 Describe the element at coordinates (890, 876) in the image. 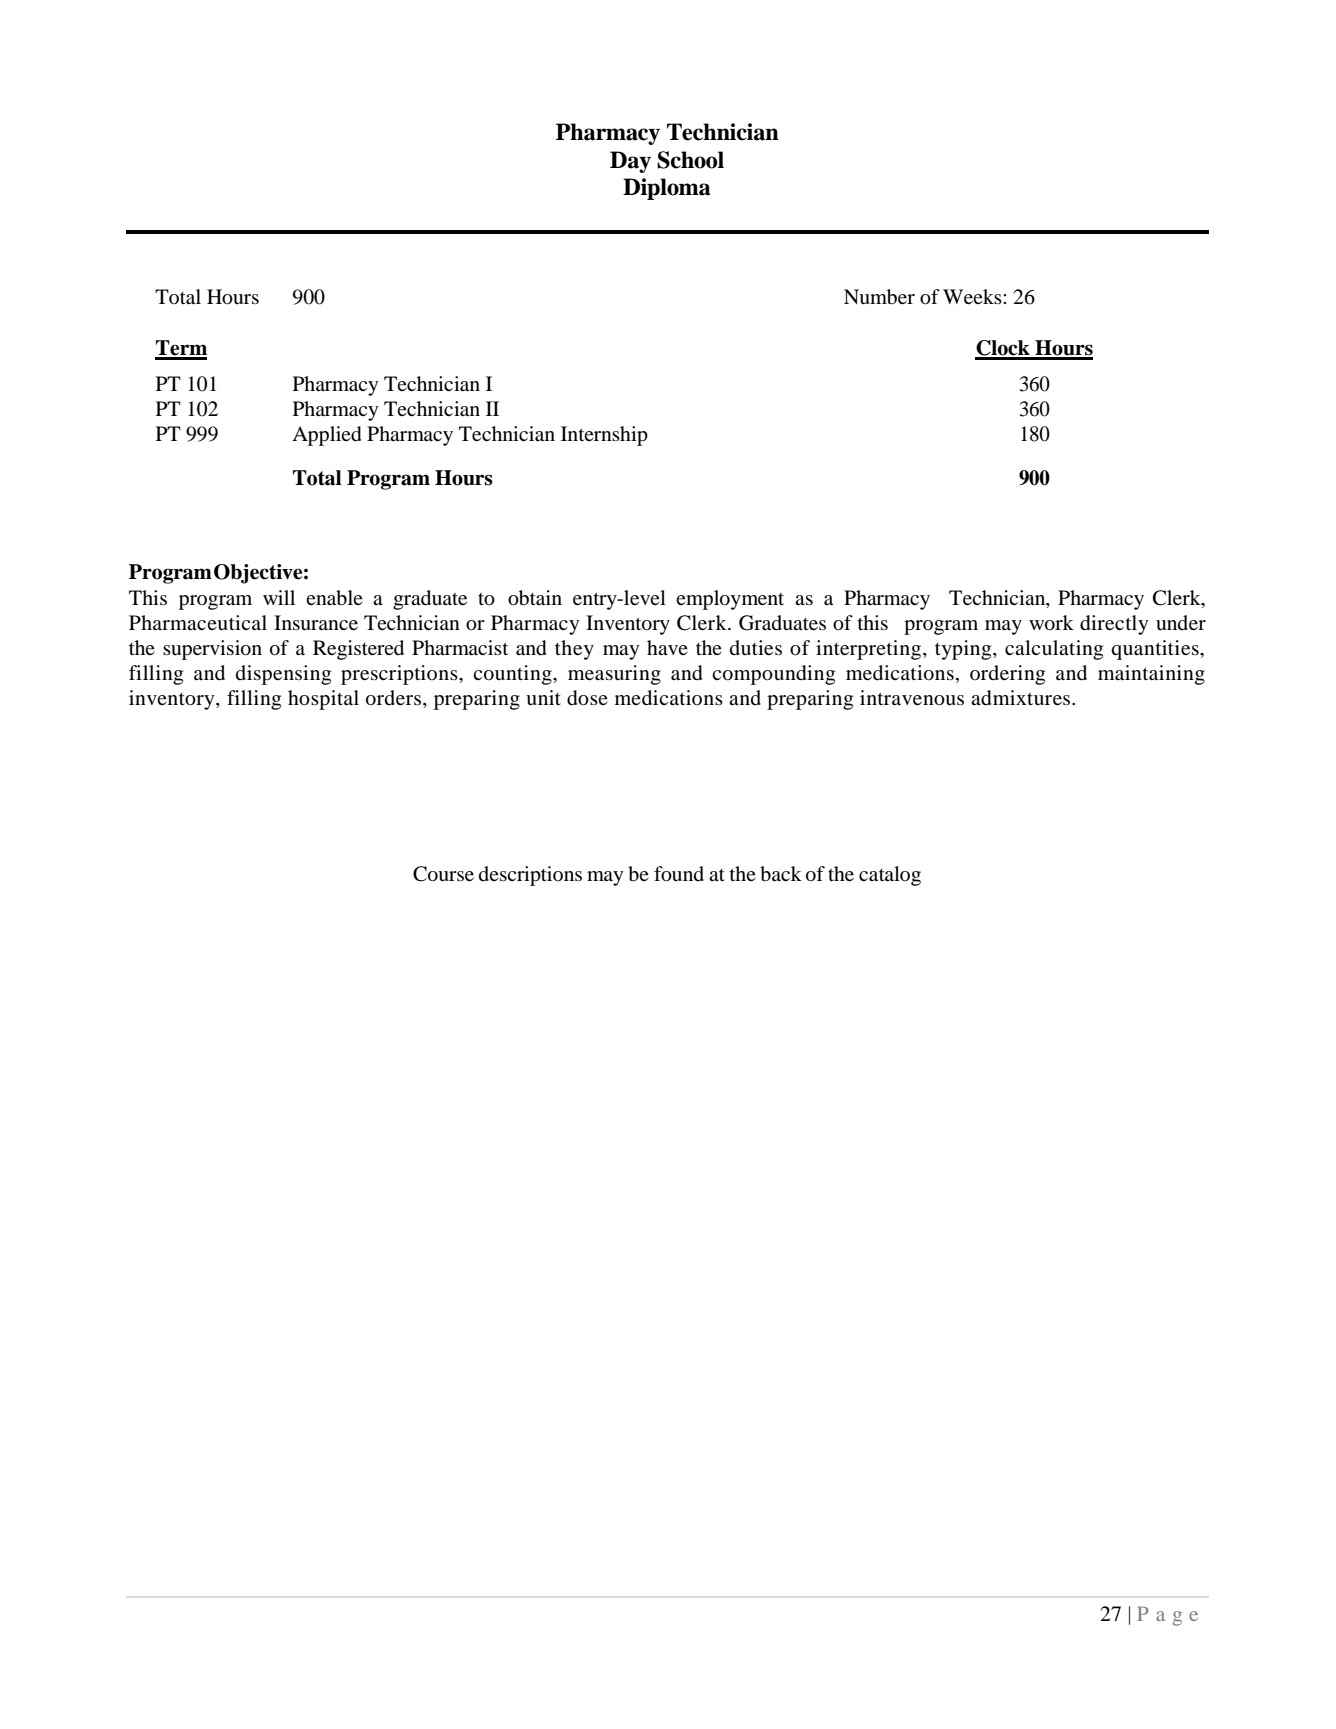

I see `catalog` at that location.
